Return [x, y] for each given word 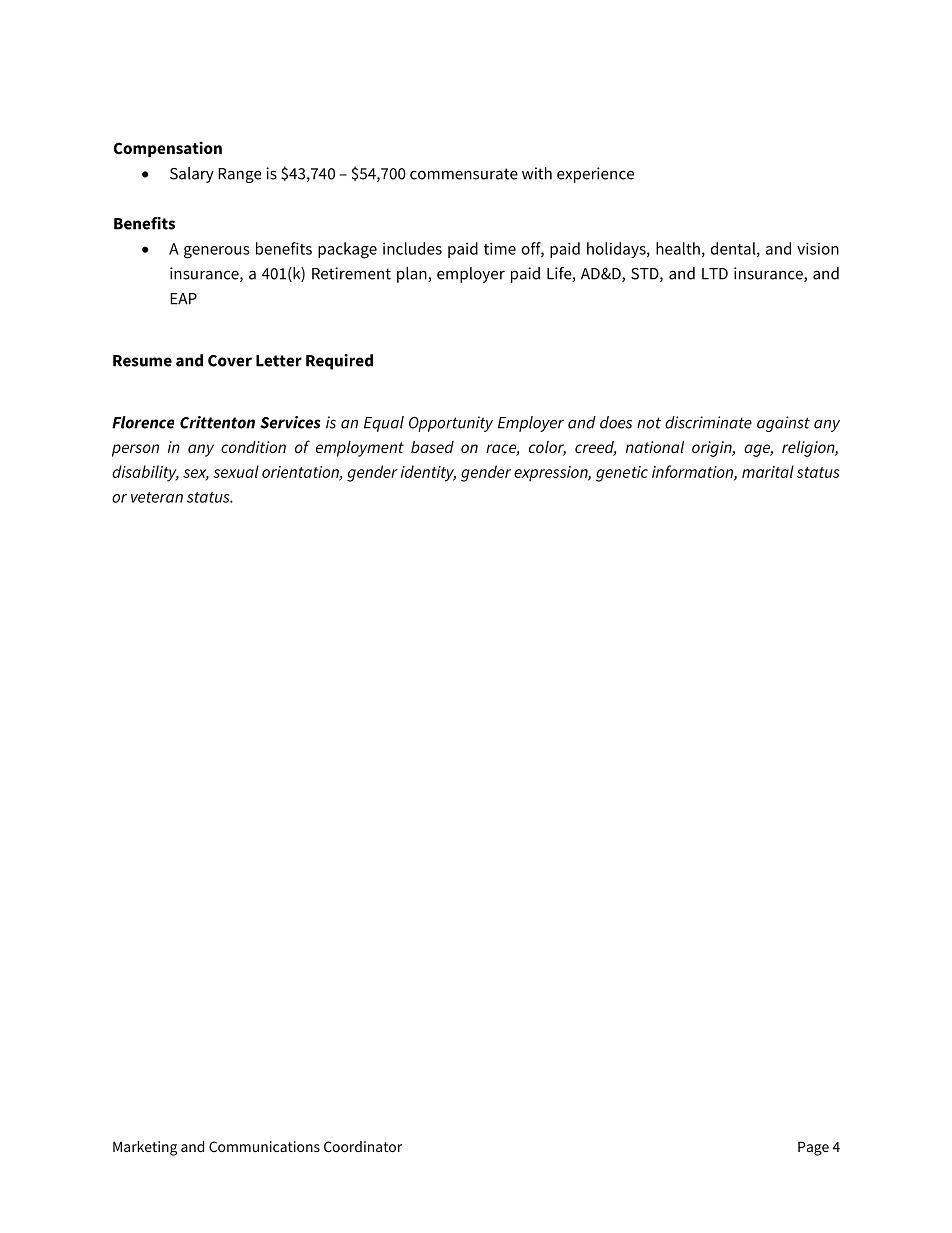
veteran [157, 497]
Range [239, 175]
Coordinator [363, 1146]
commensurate [464, 174]
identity [428, 473]
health [678, 248]
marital [768, 471]
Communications [264, 1146]
